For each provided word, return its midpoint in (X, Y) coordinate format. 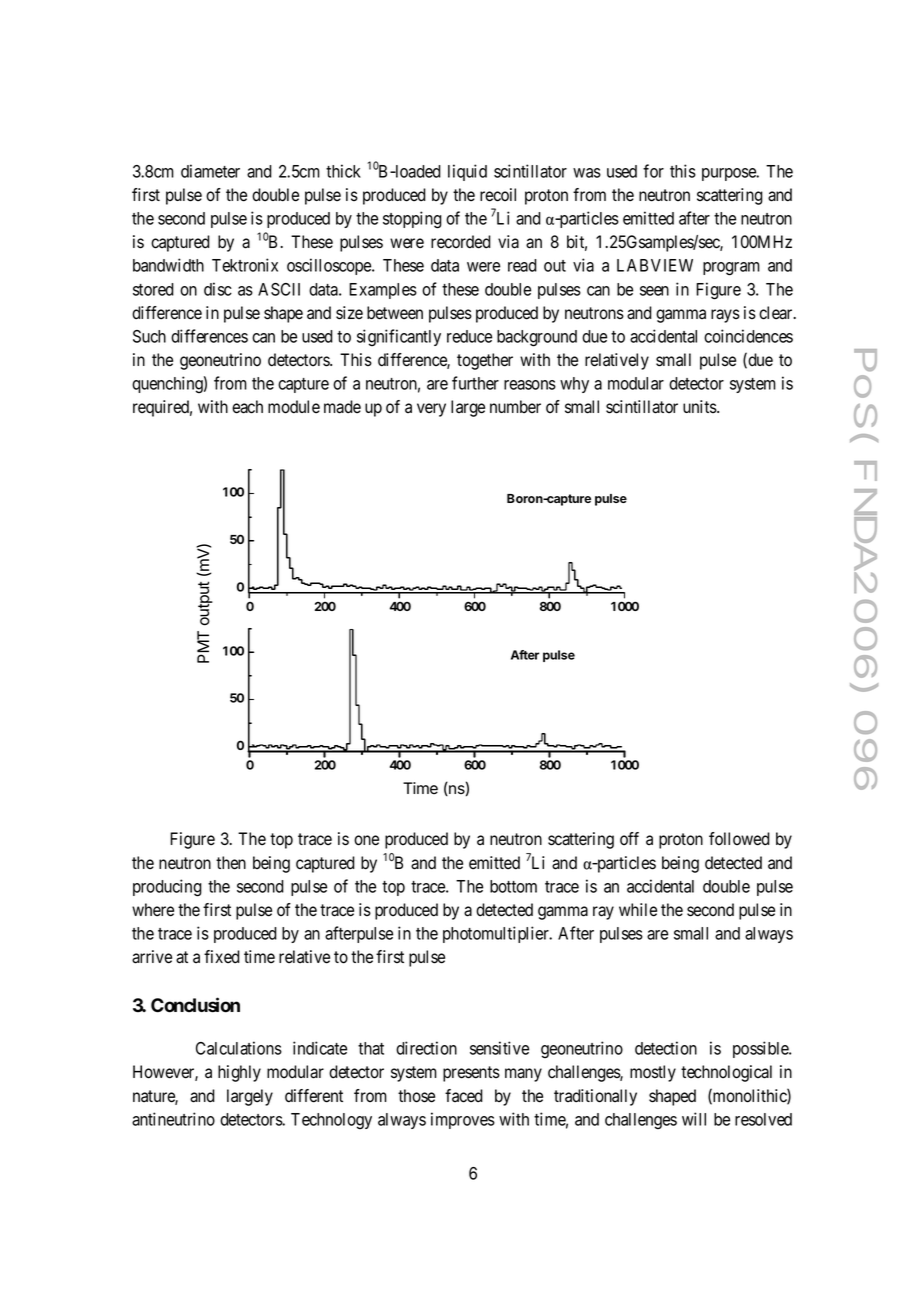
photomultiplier (497, 934)
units (700, 406)
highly (239, 1073)
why (574, 385)
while (638, 910)
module (294, 407)
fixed (222, 957)
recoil (498, 195)
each (247, 407)
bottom (513, 886)
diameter (210, 171)
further (475, 383)
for (653, 171)
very (431, 410)
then (231, 863)
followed (739, 839)
